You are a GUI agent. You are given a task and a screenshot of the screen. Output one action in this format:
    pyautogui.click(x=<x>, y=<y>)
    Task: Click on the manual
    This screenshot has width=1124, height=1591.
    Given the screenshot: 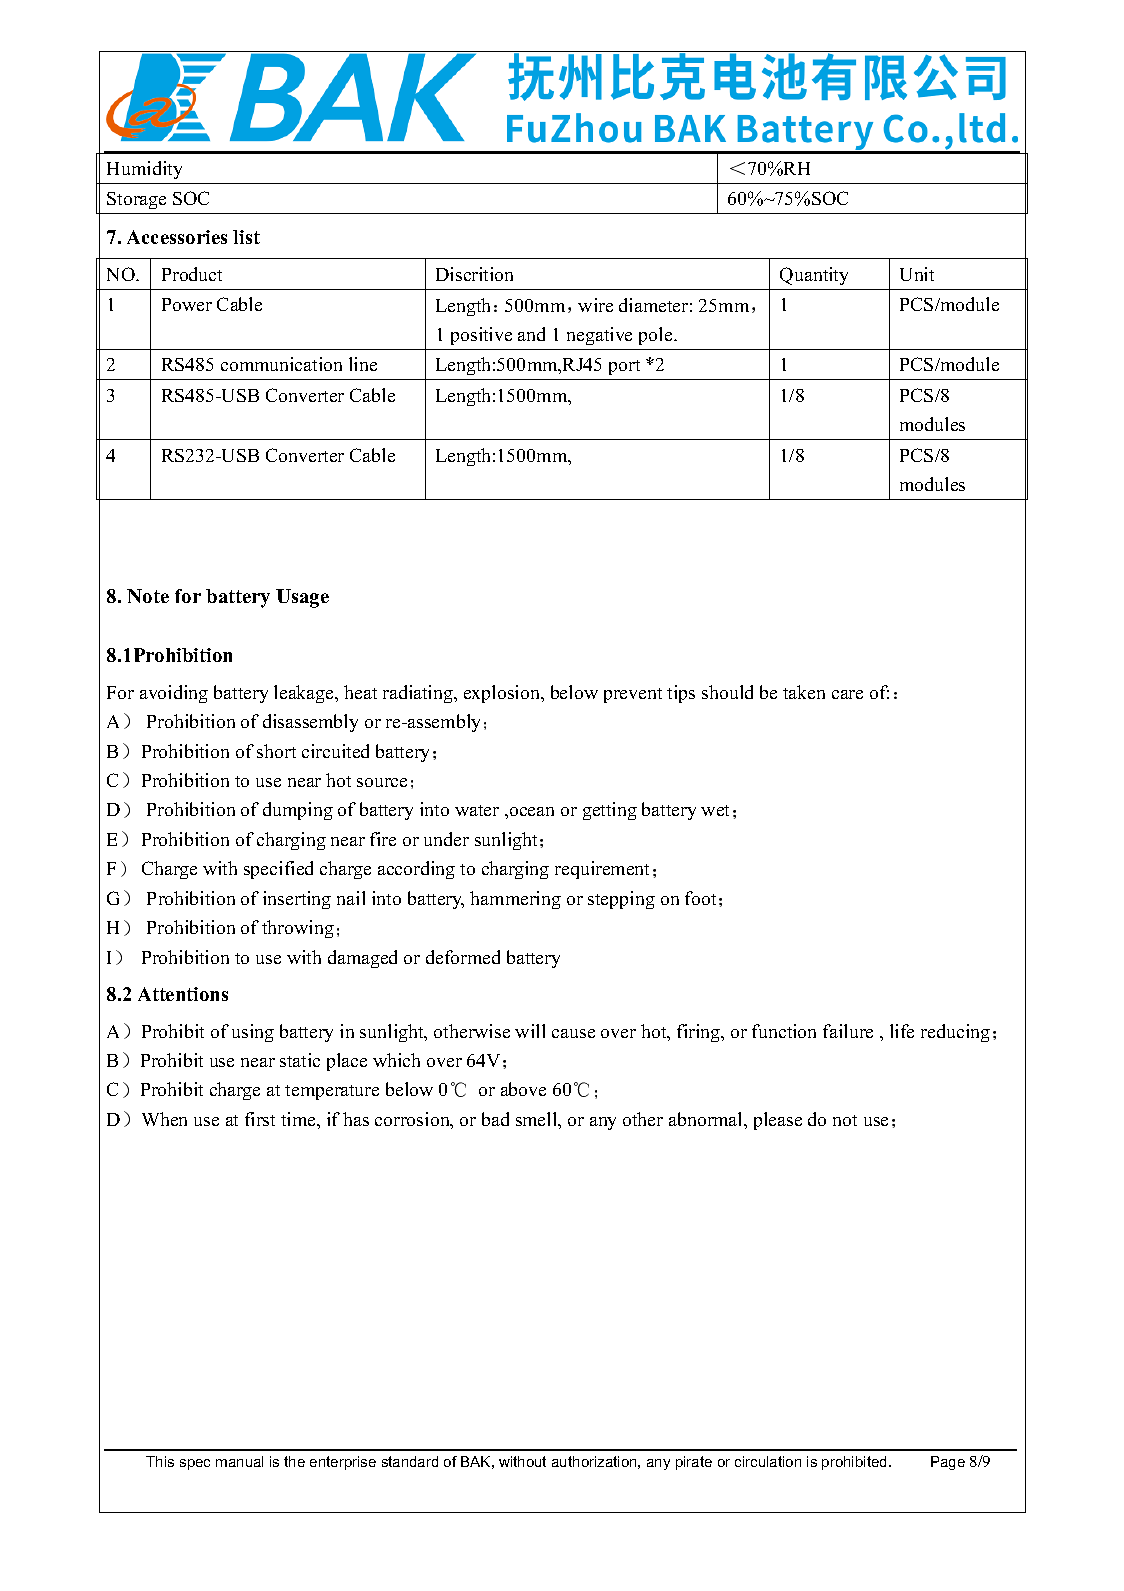 What is the action you would take?
    pyautogui.click(x=239, y=1461)
